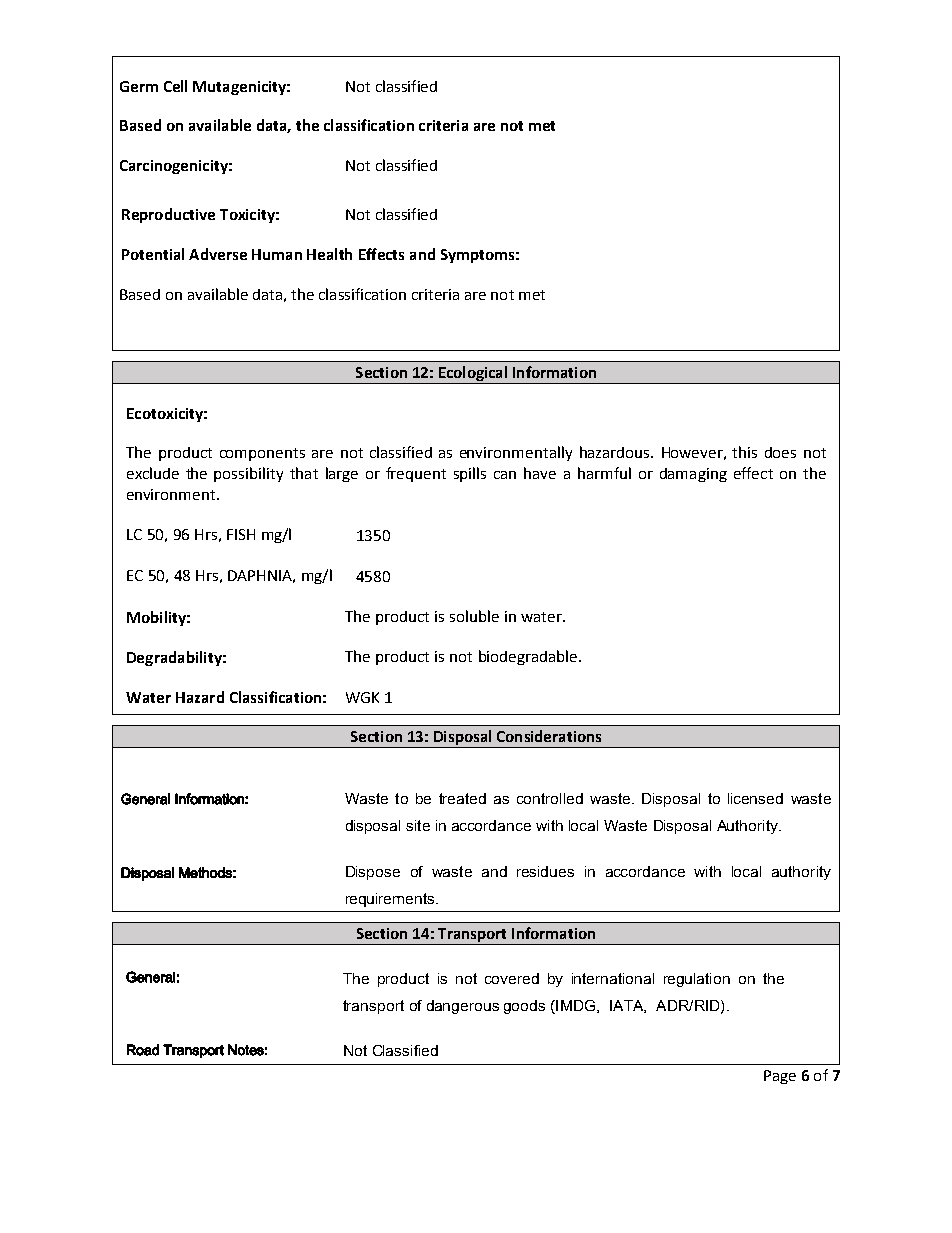 The height and width of the document is (1233, 952). What do you see at coordinates (755, 798) in the document?
I see `licensed` at bounding box center [755, 798].
